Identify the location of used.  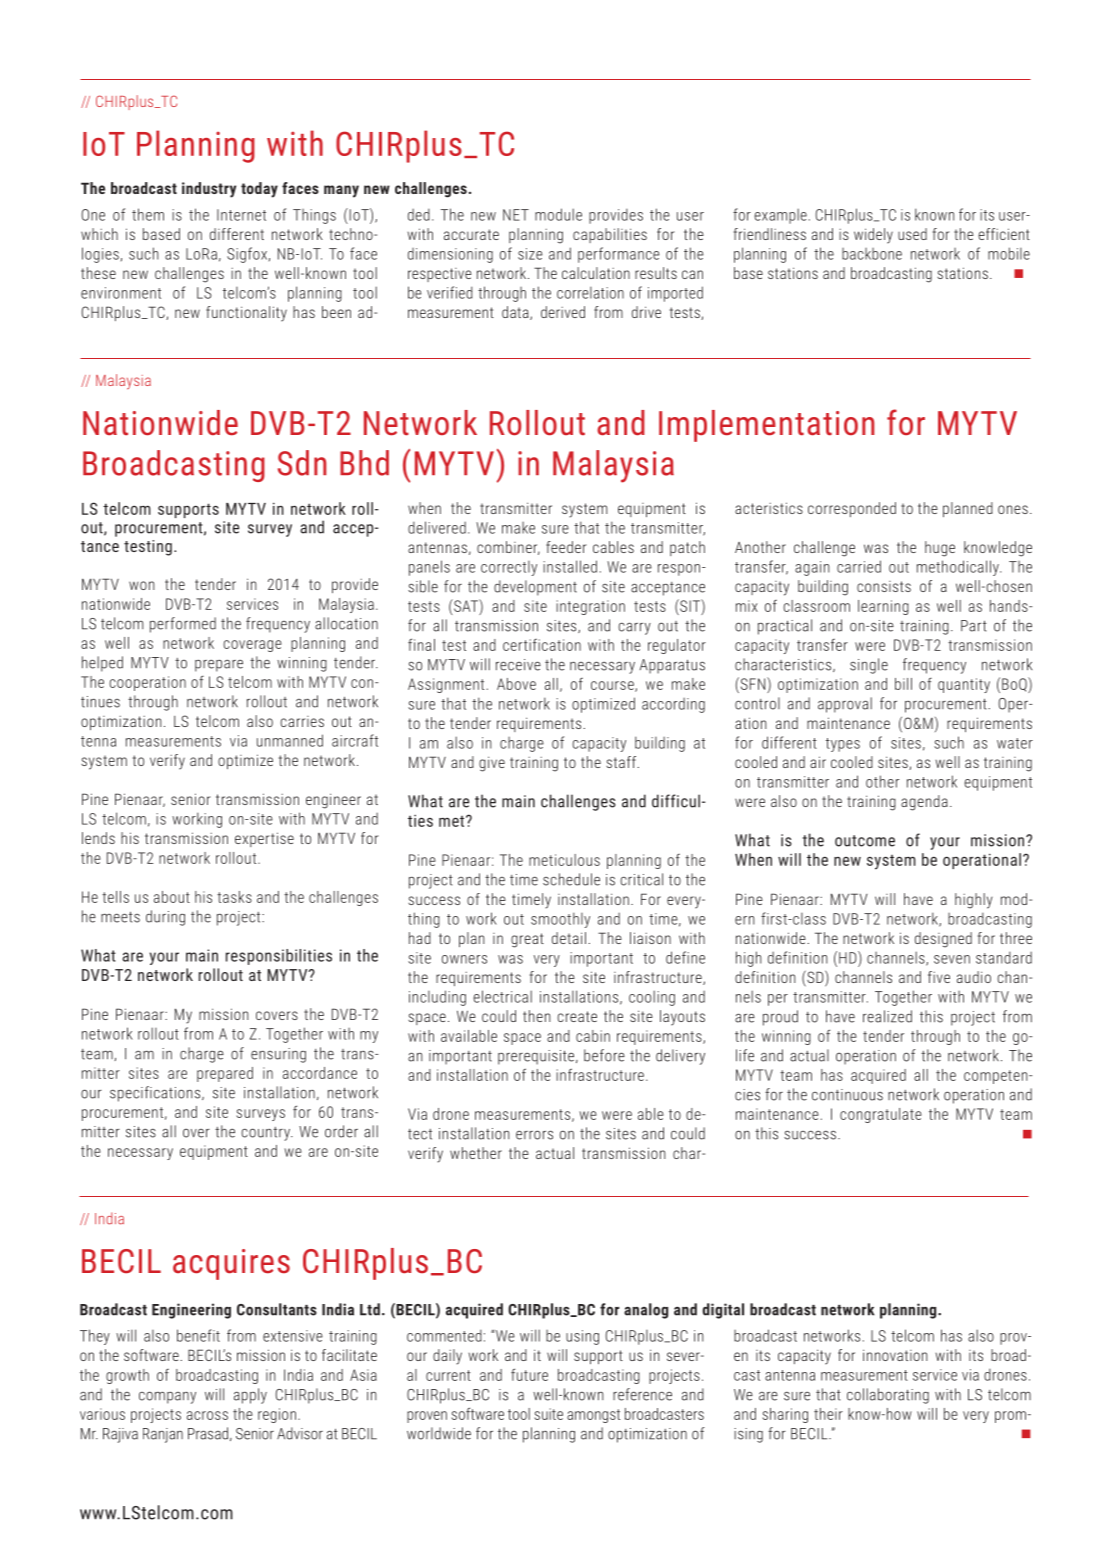
(912, 234).
